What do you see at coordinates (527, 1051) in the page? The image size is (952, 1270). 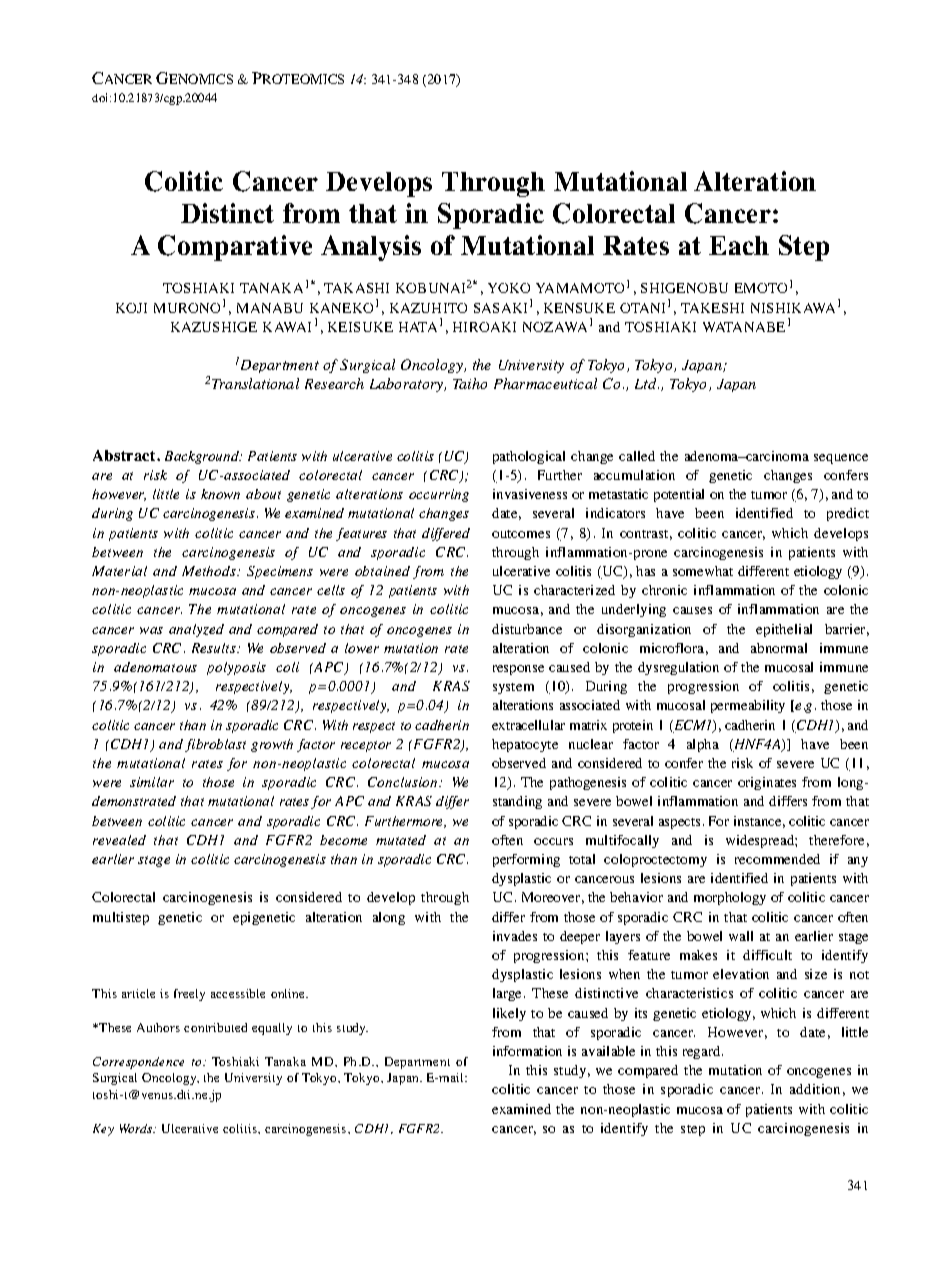 I see `information` at bounding box center [527, 1051].
